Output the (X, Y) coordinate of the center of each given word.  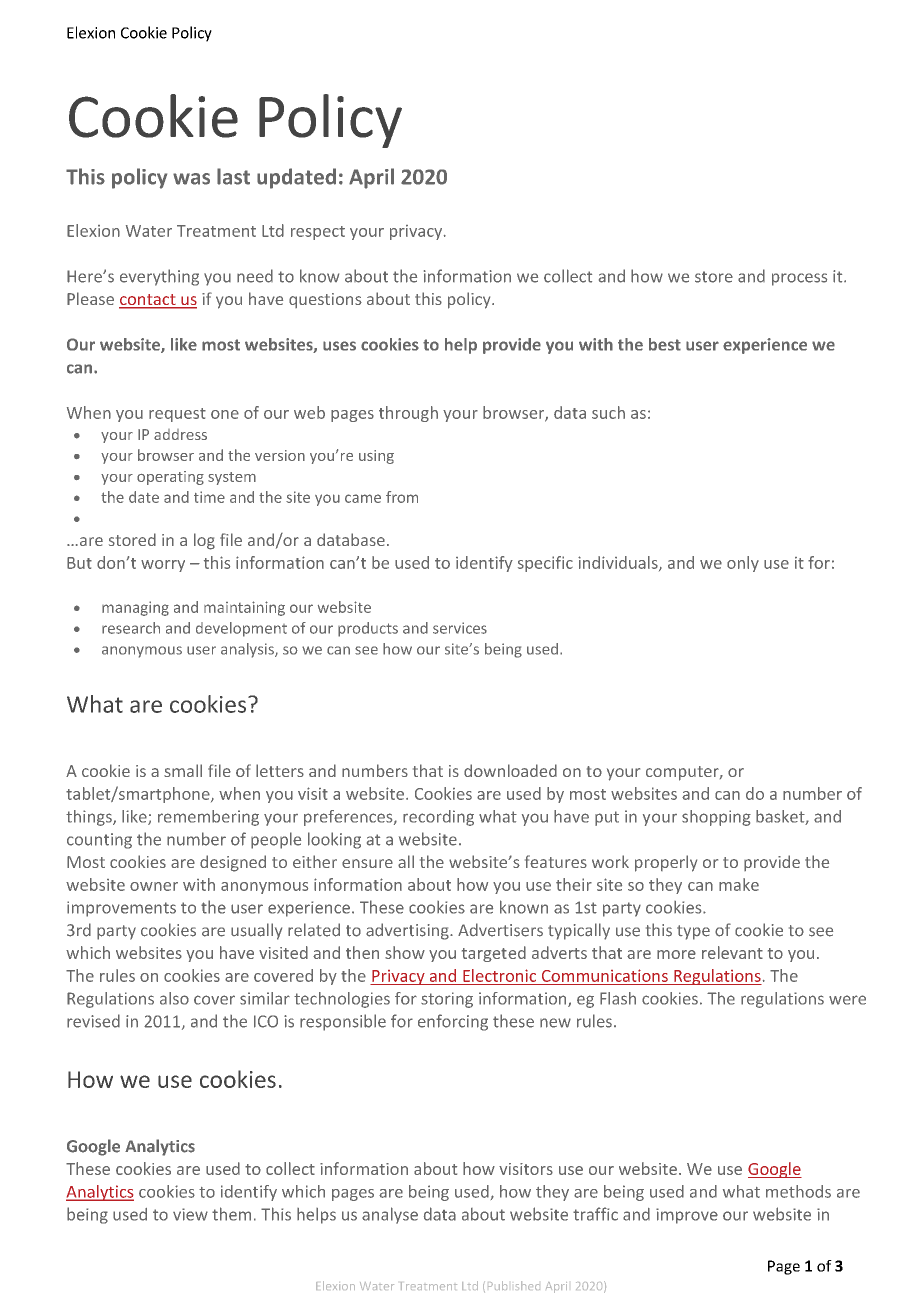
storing (447, 1000)
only (743, 564)
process (799, 279)
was (191, 179)
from (402, 497)
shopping (716, 818)
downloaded (510, 770)
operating (170, 478)
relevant (732, 952)
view (190, 1214)
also (174, 998)
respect (318, 233)
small (183, 770)
